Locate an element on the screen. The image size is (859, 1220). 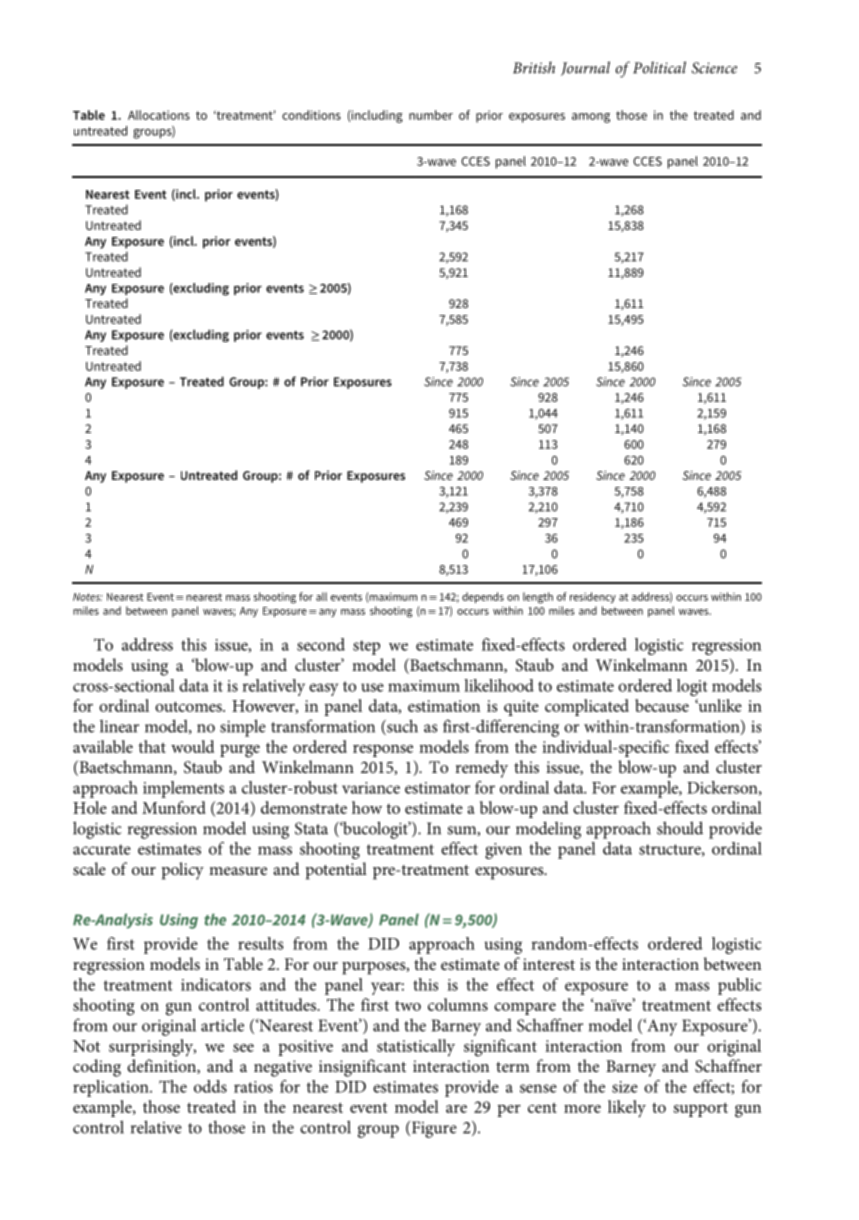
residency is located at coordinates (593, 597).
